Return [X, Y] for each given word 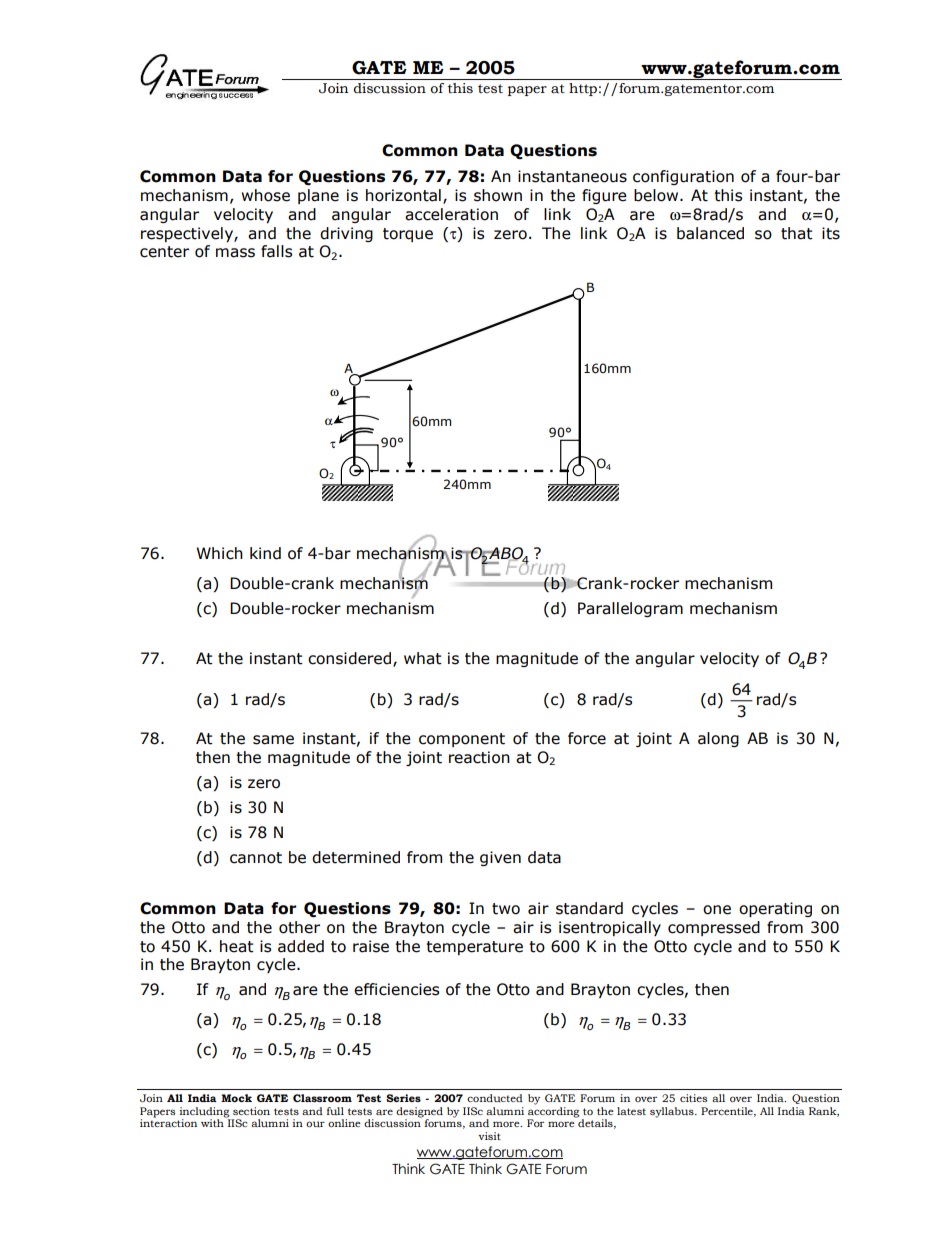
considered [349, 658]
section [251, 1111]
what [423, 658]
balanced [710, 233]
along [718, 739]
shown [498, 195]
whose [265, 195]
